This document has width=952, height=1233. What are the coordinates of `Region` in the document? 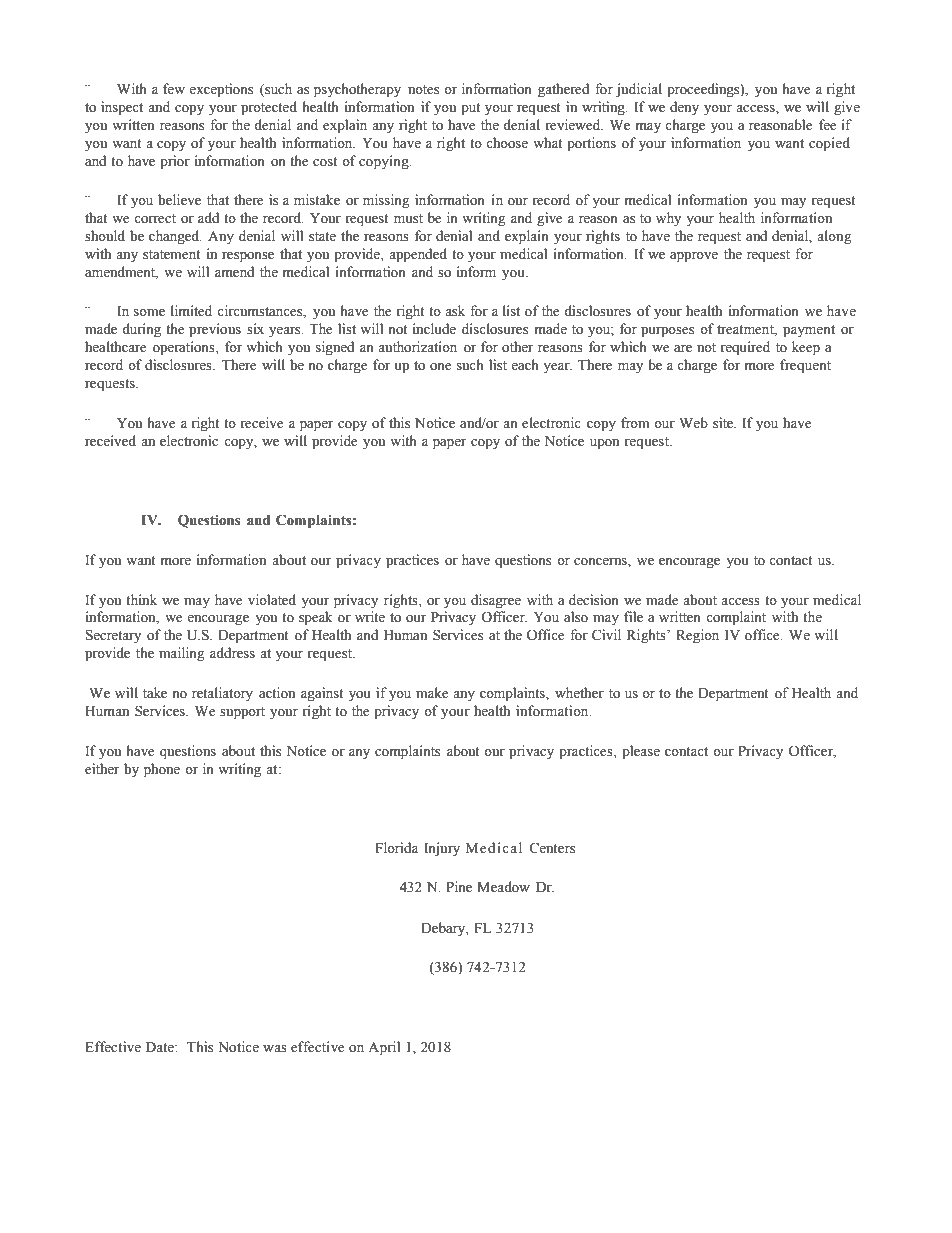 It's located at (697, 636).
